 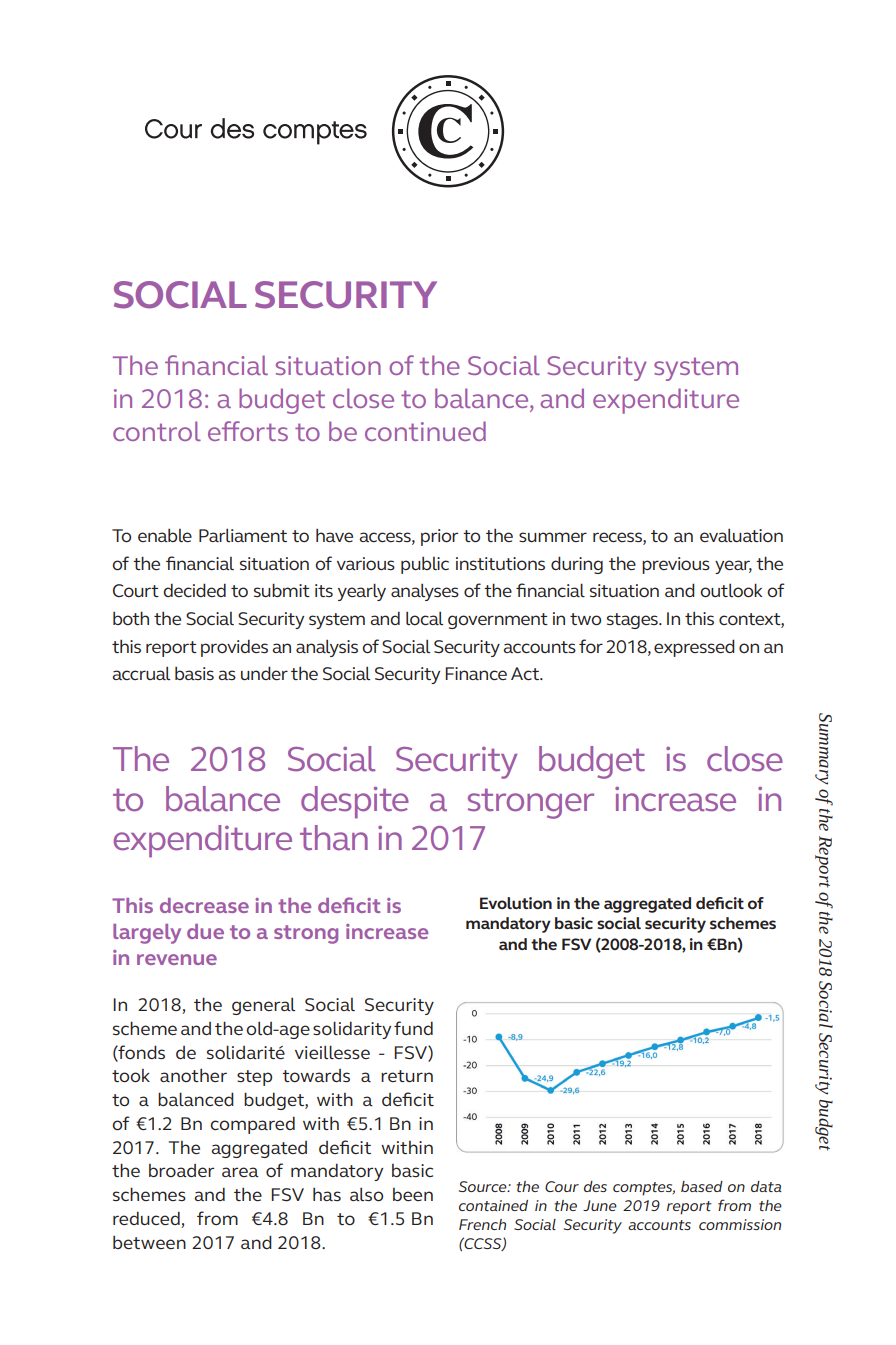 What do you see at coordinates (694, 648) in the screenshot?
I see `expressed` at bounding box center [694, 648].
